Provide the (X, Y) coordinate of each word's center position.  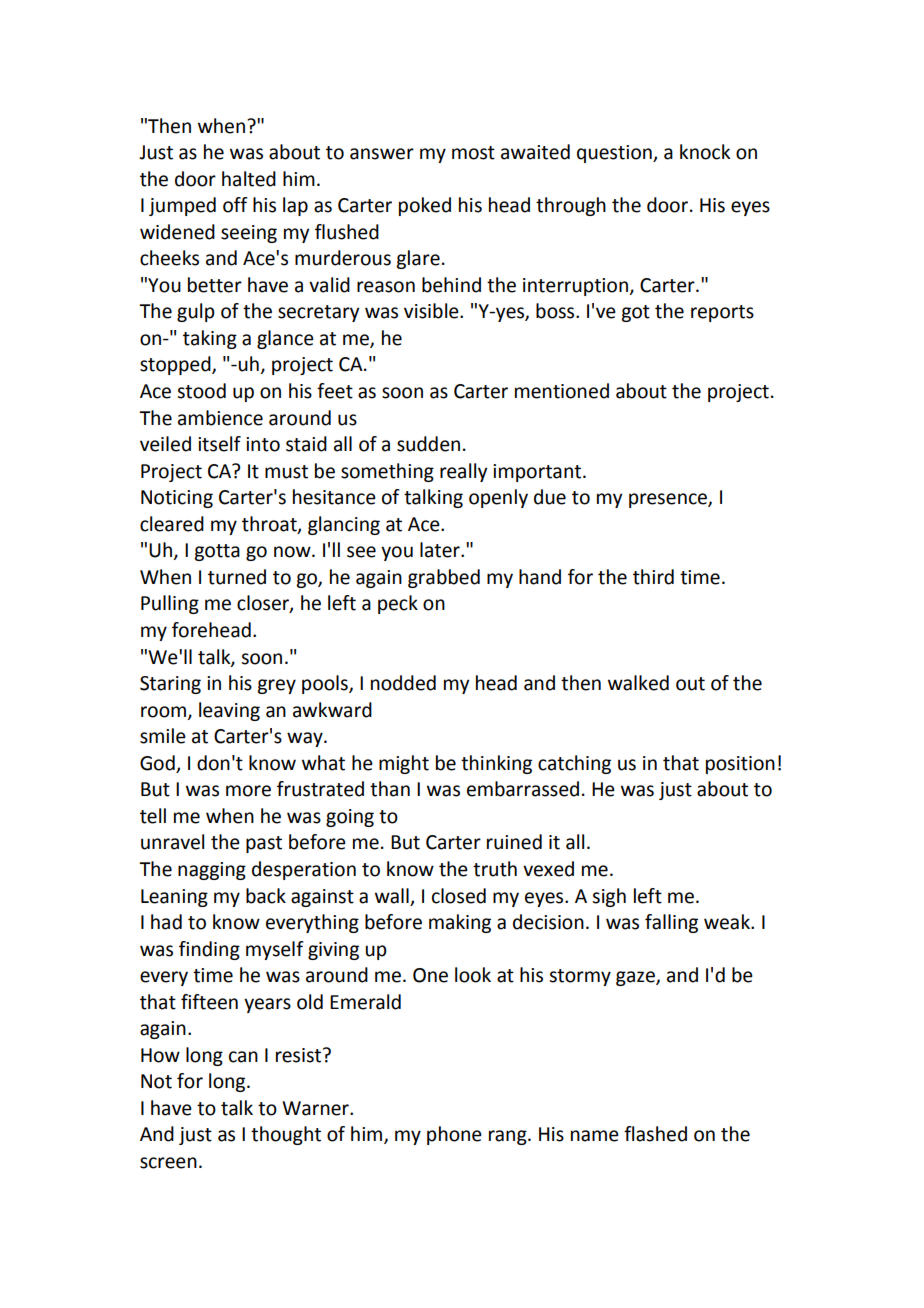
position (740, 765)
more (248, 791)
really (463, 472)
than (390, 789)
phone (454, 1135)
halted (249, 179)
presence (669, 500)
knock (705, 152)
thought (286, 1135)
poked (425, 206)
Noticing (177, 499)
